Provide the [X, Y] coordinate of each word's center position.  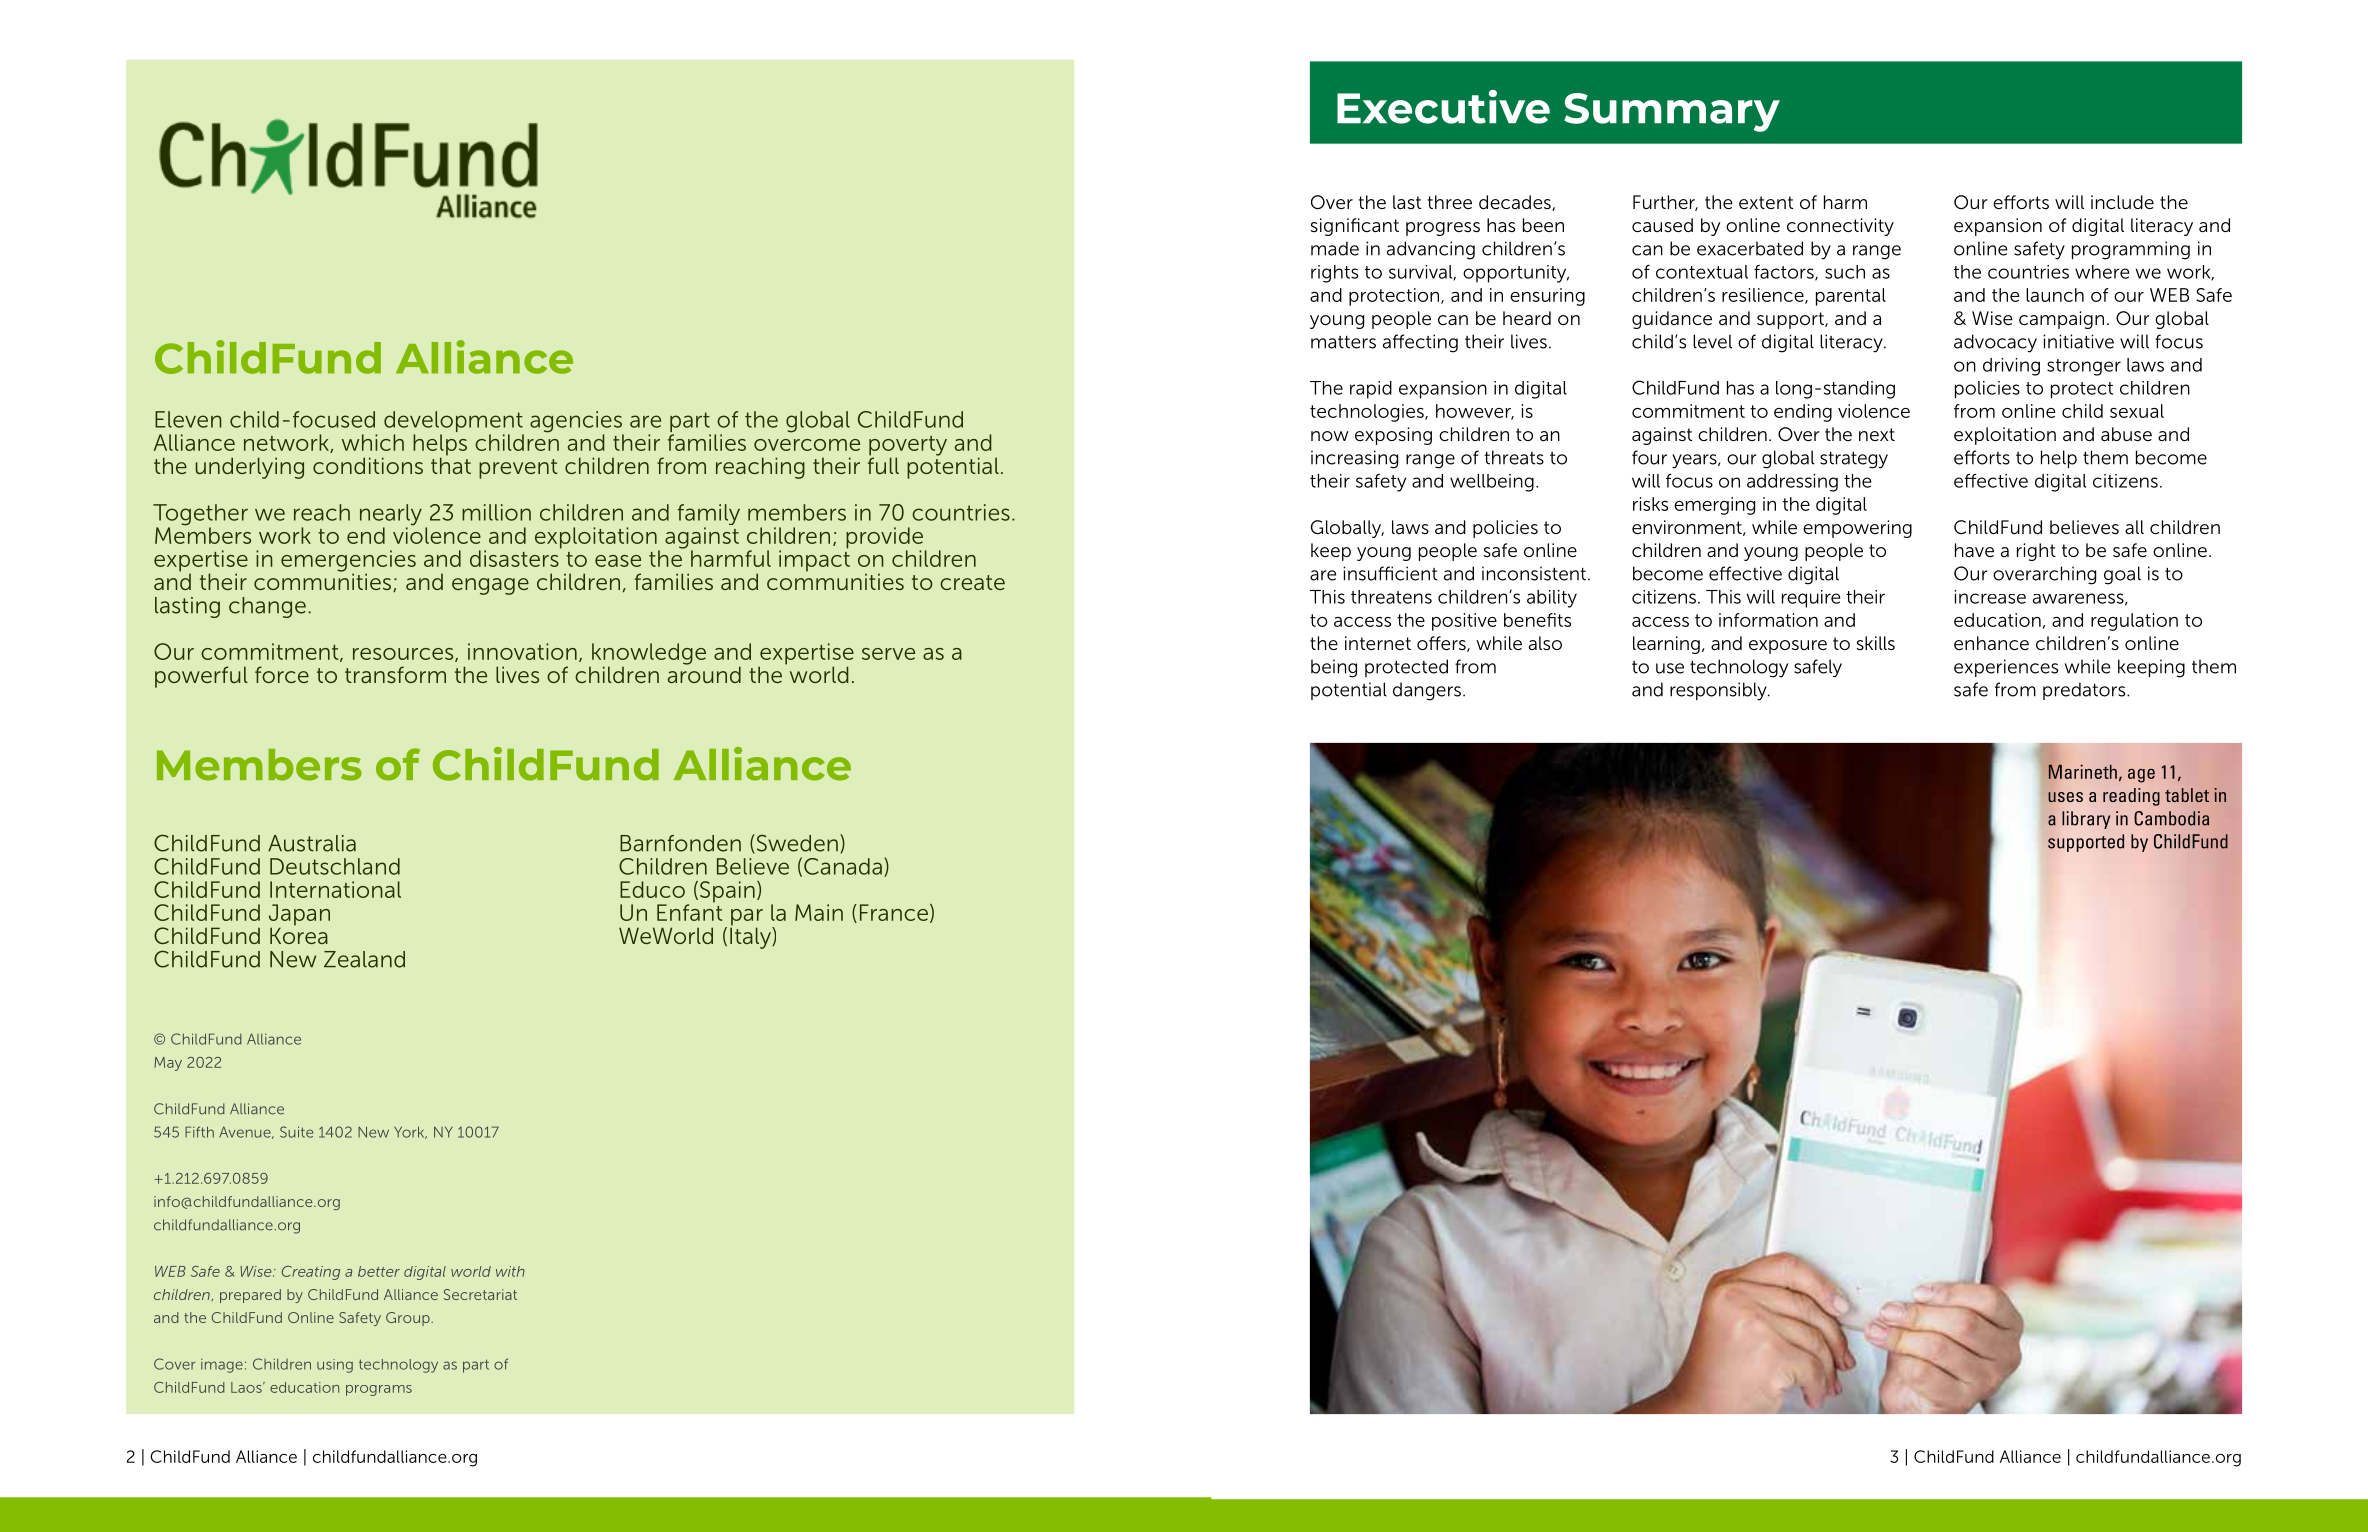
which [373, 442]
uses [2065, 797]
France [894, 912]
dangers [1427, 691]
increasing [1354, 459]
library [2086, 820]
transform [395, 674]
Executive [1443, 107]
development [454, 423]
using [335, 1366]
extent [1766, 202]
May [168, 1064]
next [1877, 434]
